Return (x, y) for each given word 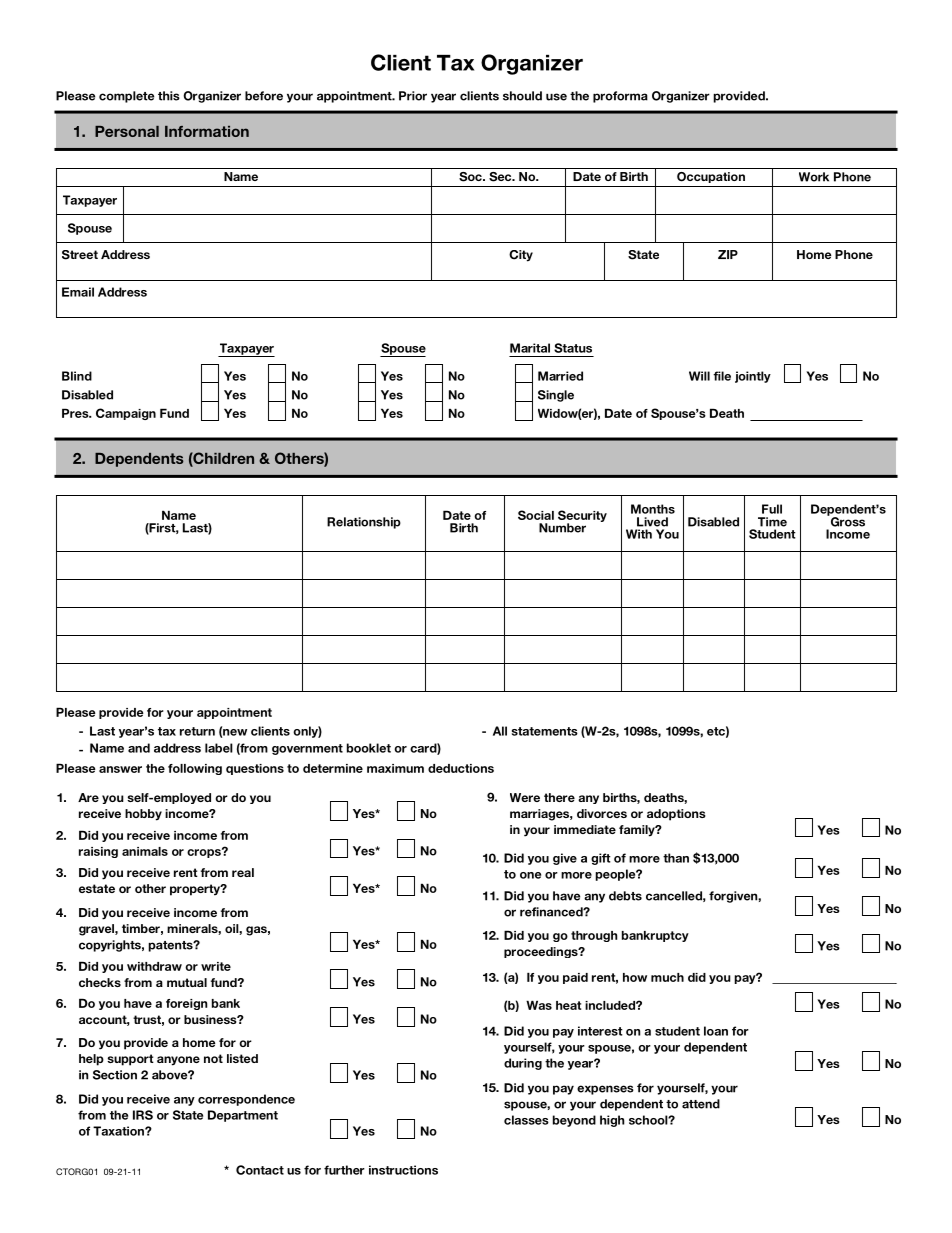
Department (243, 1116)
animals (145, 851)
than (676, 858)
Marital (530, 348)
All (500, 731)
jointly (753, 377)
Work (814, 177)
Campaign (126, 414)
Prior (413, 96)
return (197, 731)
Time (772, 522)
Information (207, 131)
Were (525, 797)
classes (526, 1120)
